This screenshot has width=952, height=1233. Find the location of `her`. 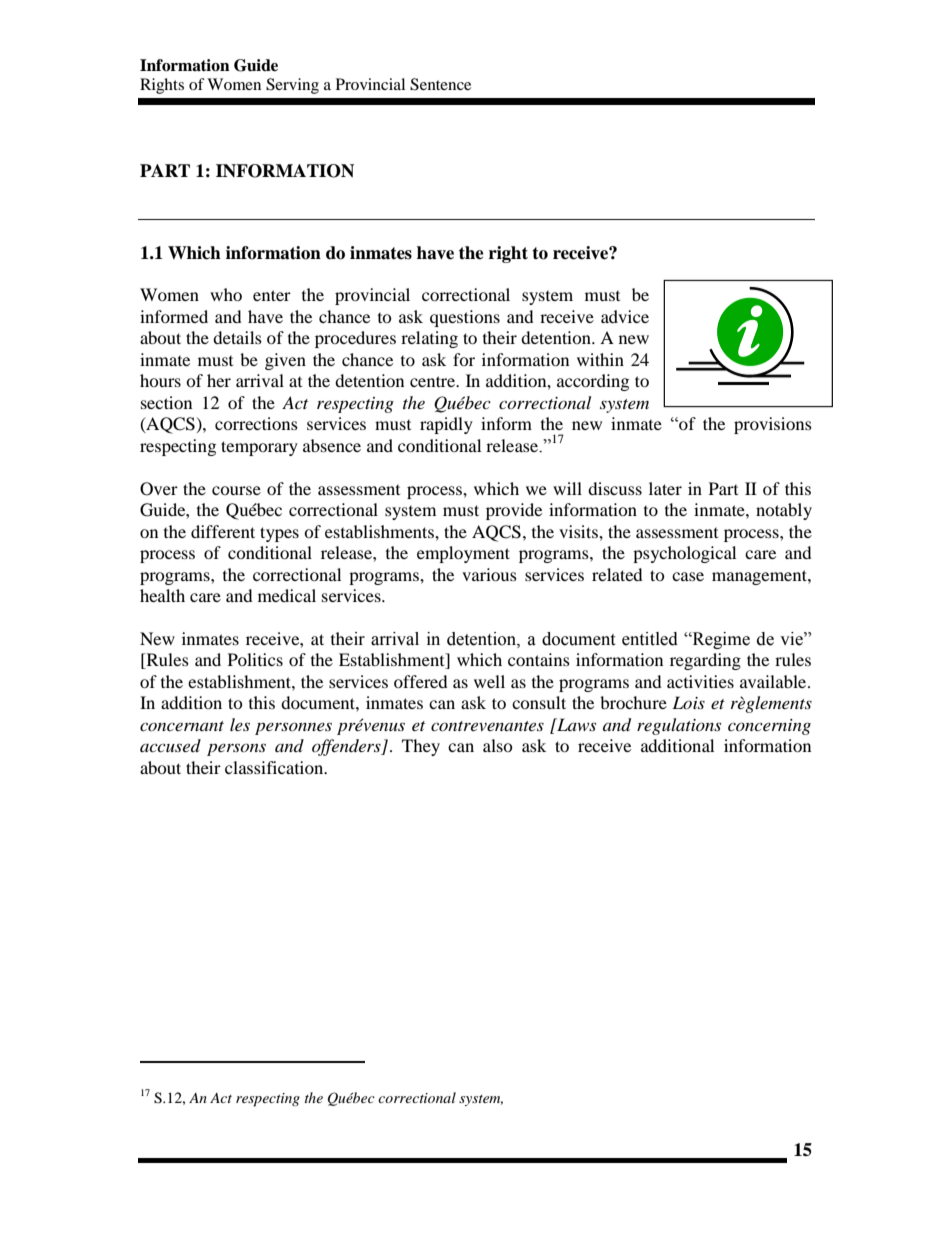

her is located at coordinates (219, 380).
